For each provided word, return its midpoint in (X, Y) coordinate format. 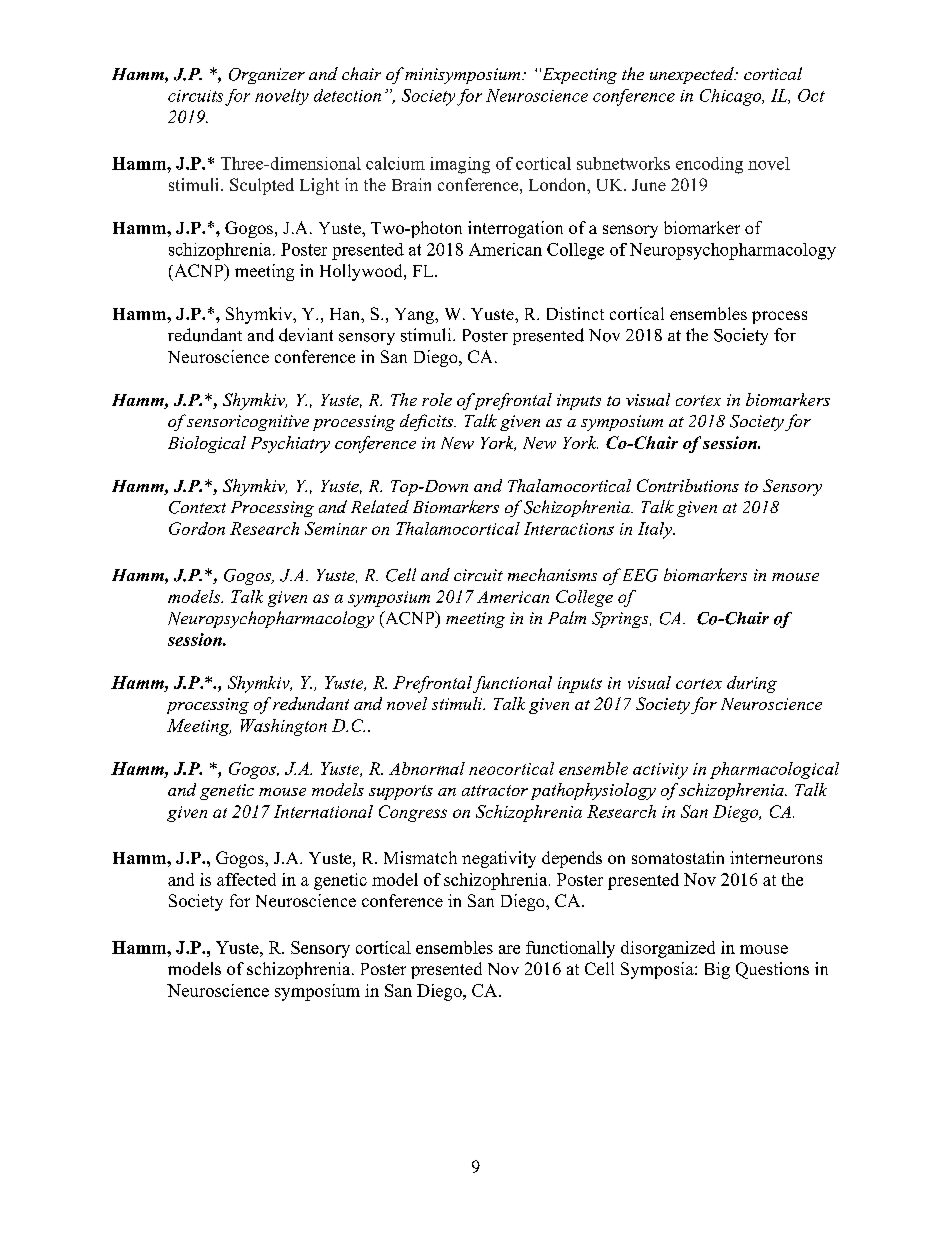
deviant (306, 335)
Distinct (575, 313)
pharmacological (774, 770)
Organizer (267, 76)
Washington (284, 727)
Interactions (569, 528)
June (649, 185)
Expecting (578, 76)
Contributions (688, 485)
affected (246, 879)
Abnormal (427, 768)
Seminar (336, 528)
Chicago (732, 97)
